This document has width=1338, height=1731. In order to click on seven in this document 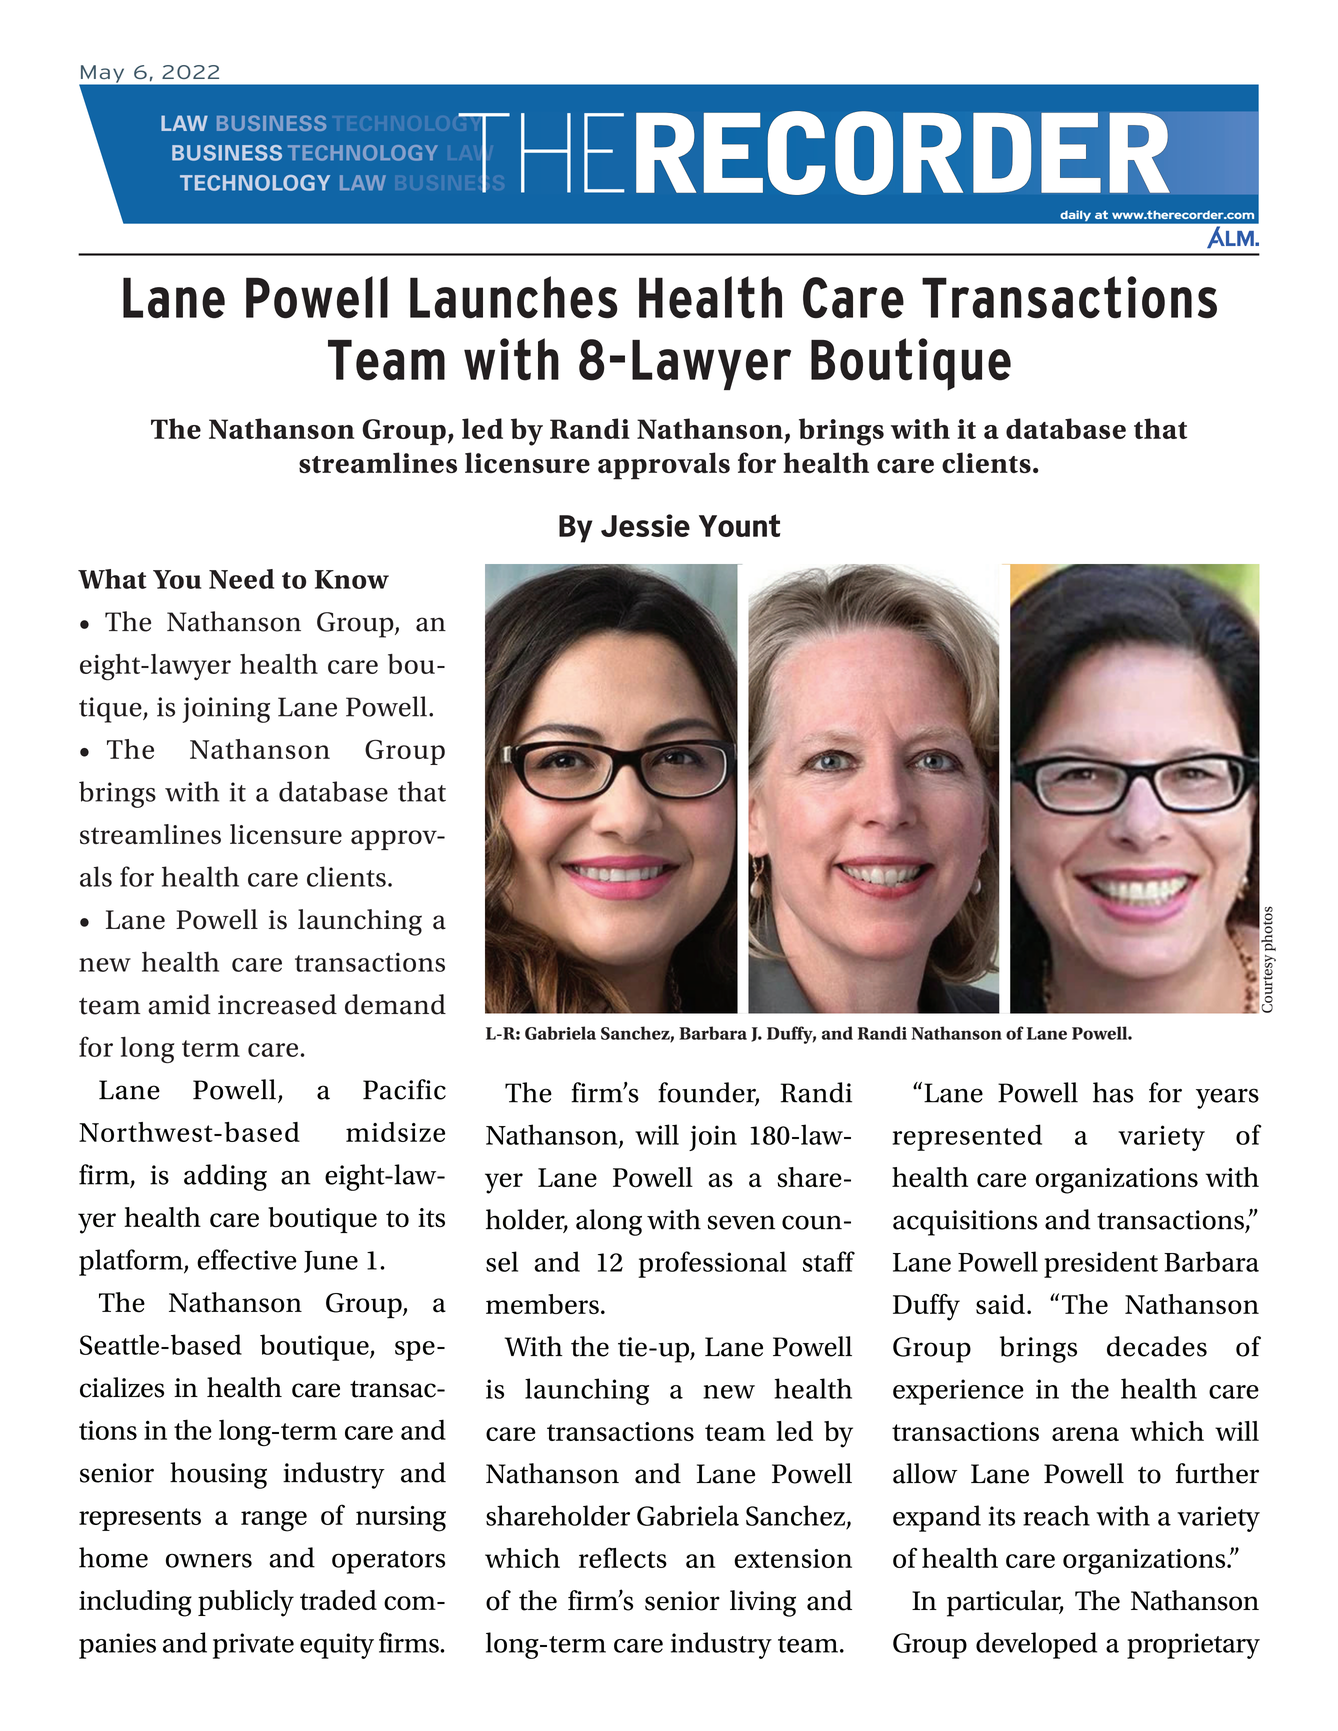, I will do `click(741, 1222)`.
